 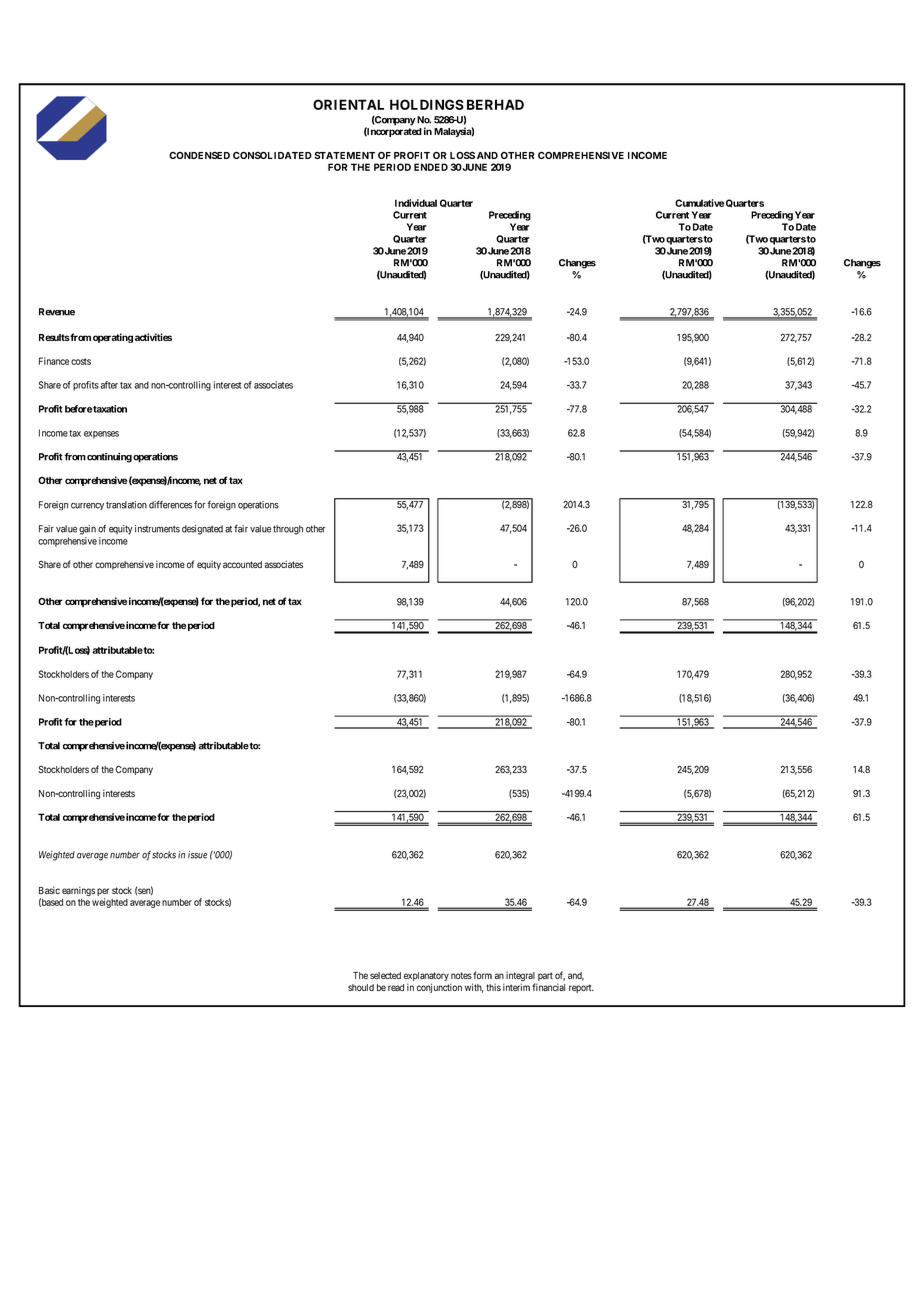 What do you see at coordinates (385, 975) in the screenshot?
I see `selected` at bounding box center [385, 975].
